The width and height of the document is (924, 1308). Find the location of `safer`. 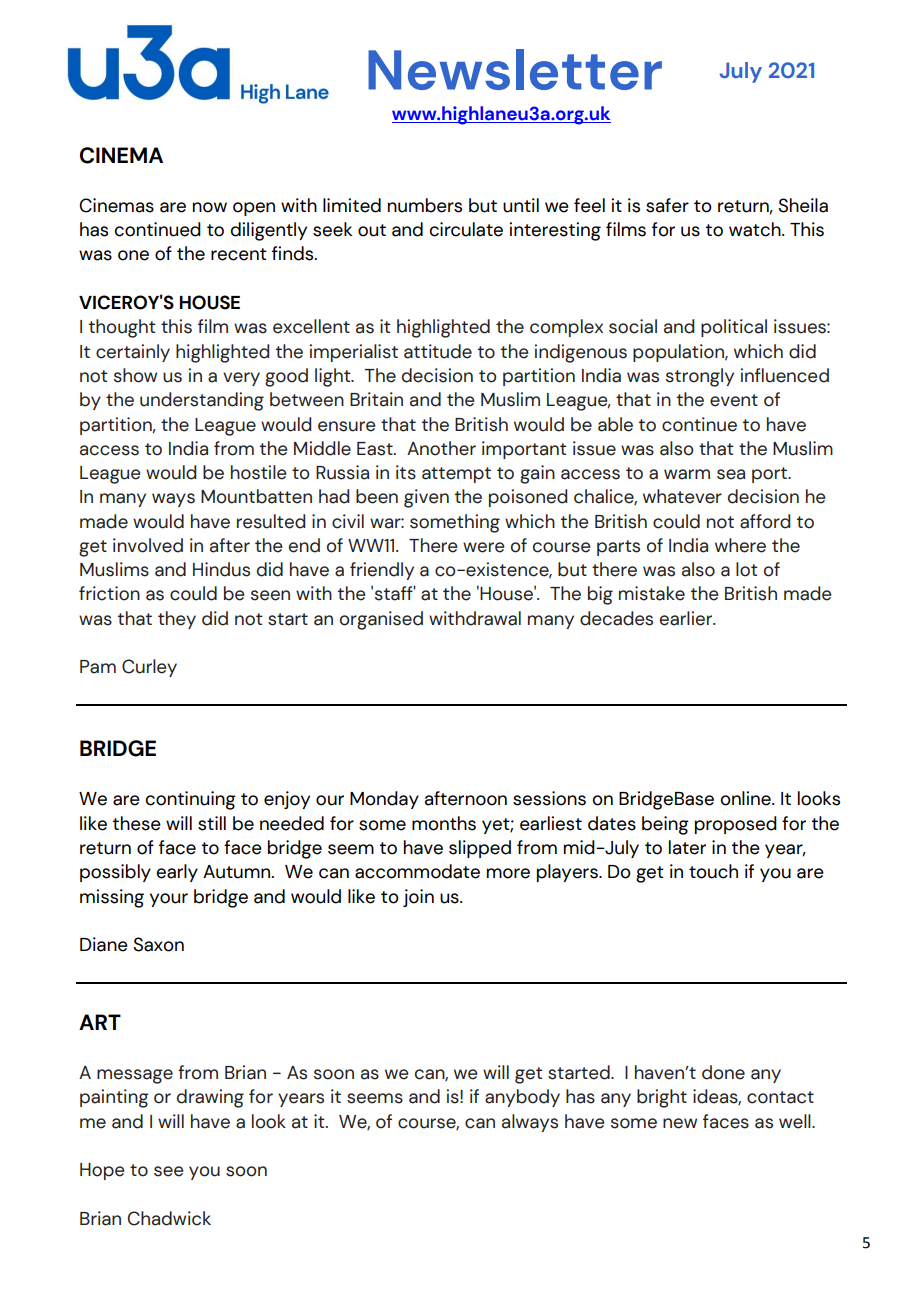

safer is located at coordinates (667, 205).
